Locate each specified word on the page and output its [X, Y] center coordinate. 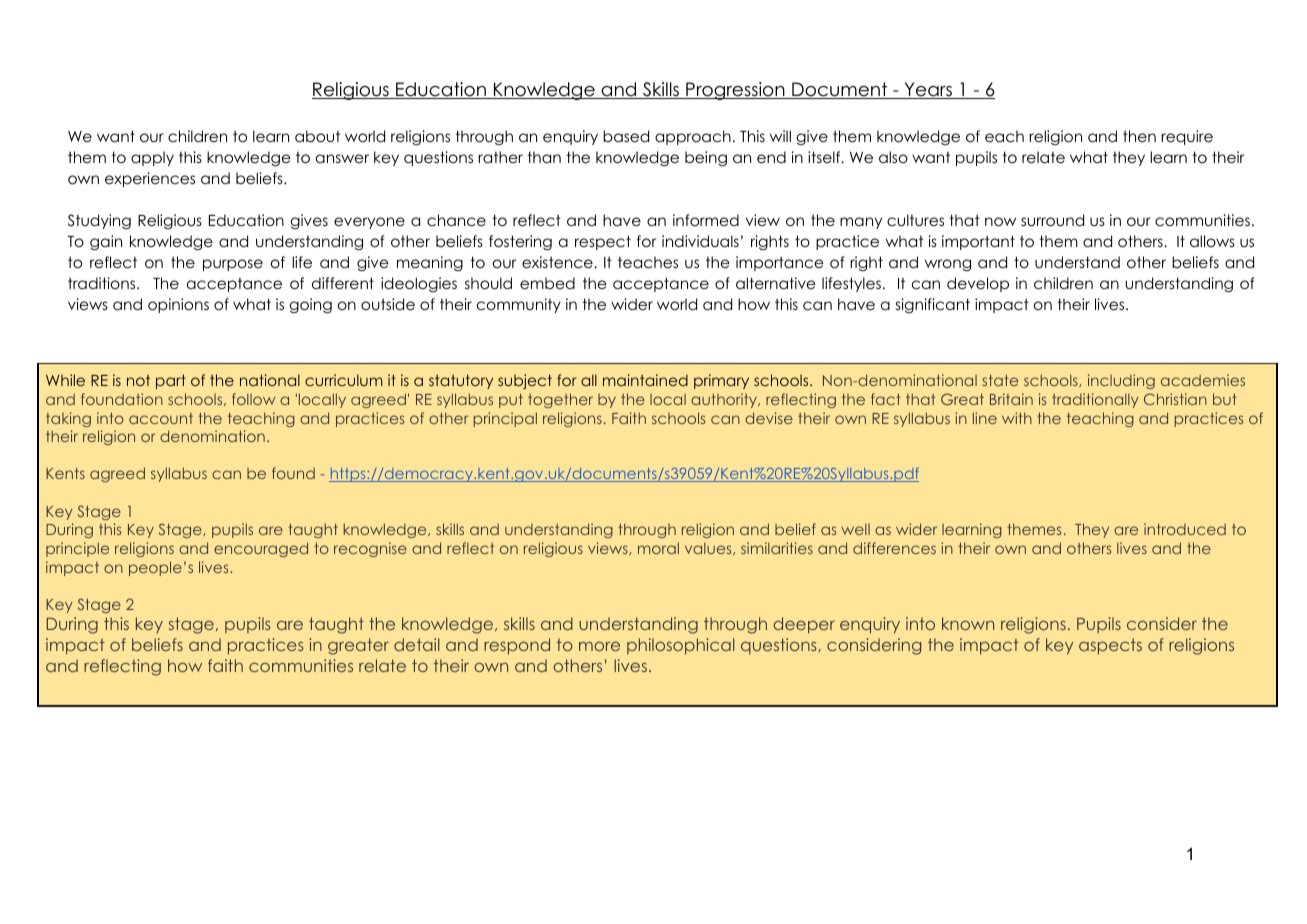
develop [978, 284]
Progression [735, 91]
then [1139, 136]
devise [769, 418]
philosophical [681, 646]
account [161, 418]
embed [547, 283]
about [317, 136]
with [1017, 418]
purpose [233, 265]
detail [417, 644]
